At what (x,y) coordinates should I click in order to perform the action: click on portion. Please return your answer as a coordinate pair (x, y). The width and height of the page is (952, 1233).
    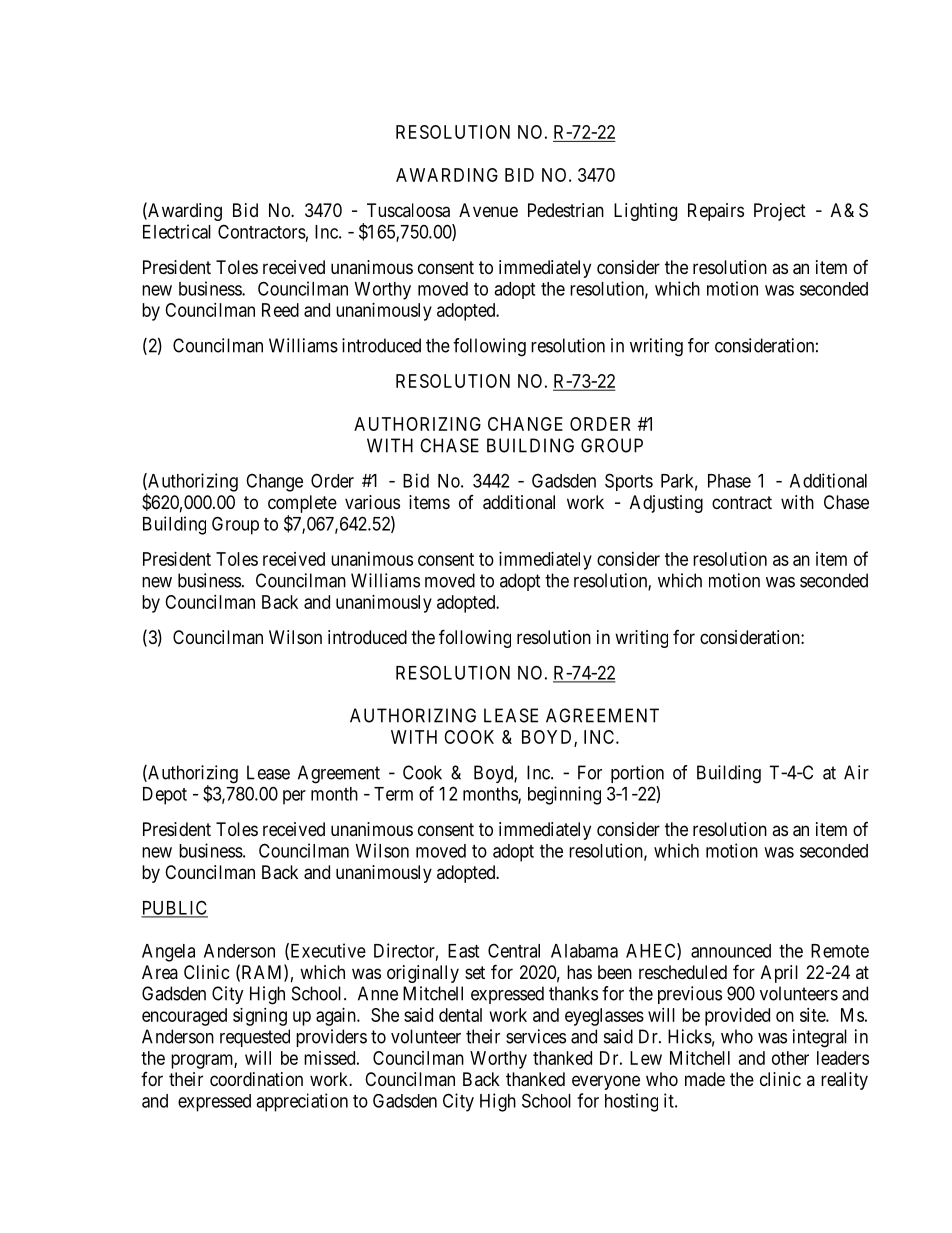
    Looking at the image, I should click on (637, 774).
